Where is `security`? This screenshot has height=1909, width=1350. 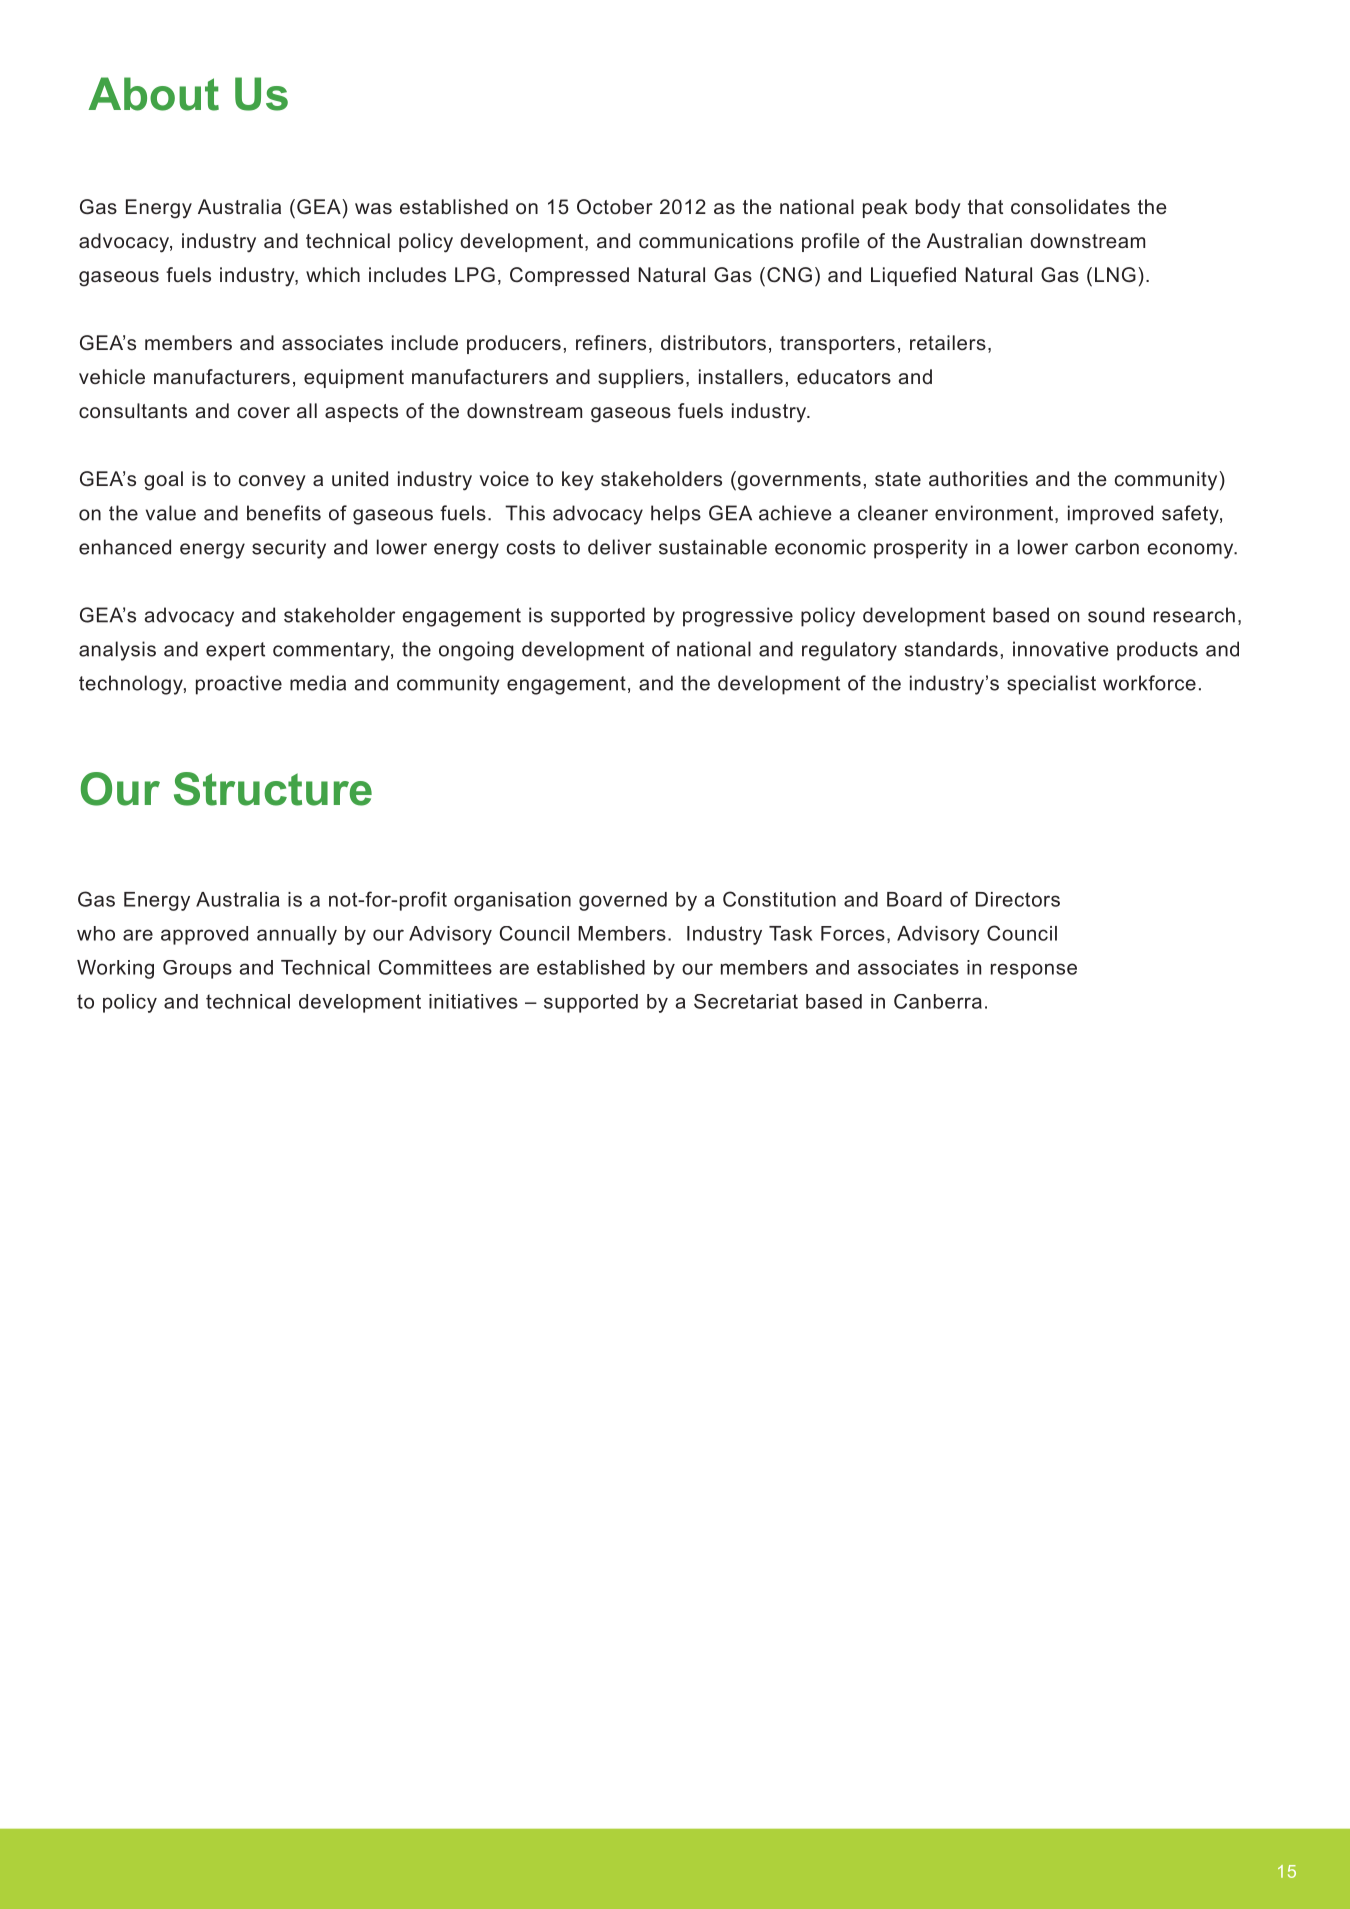 security is located at coordinates (289, 549).
